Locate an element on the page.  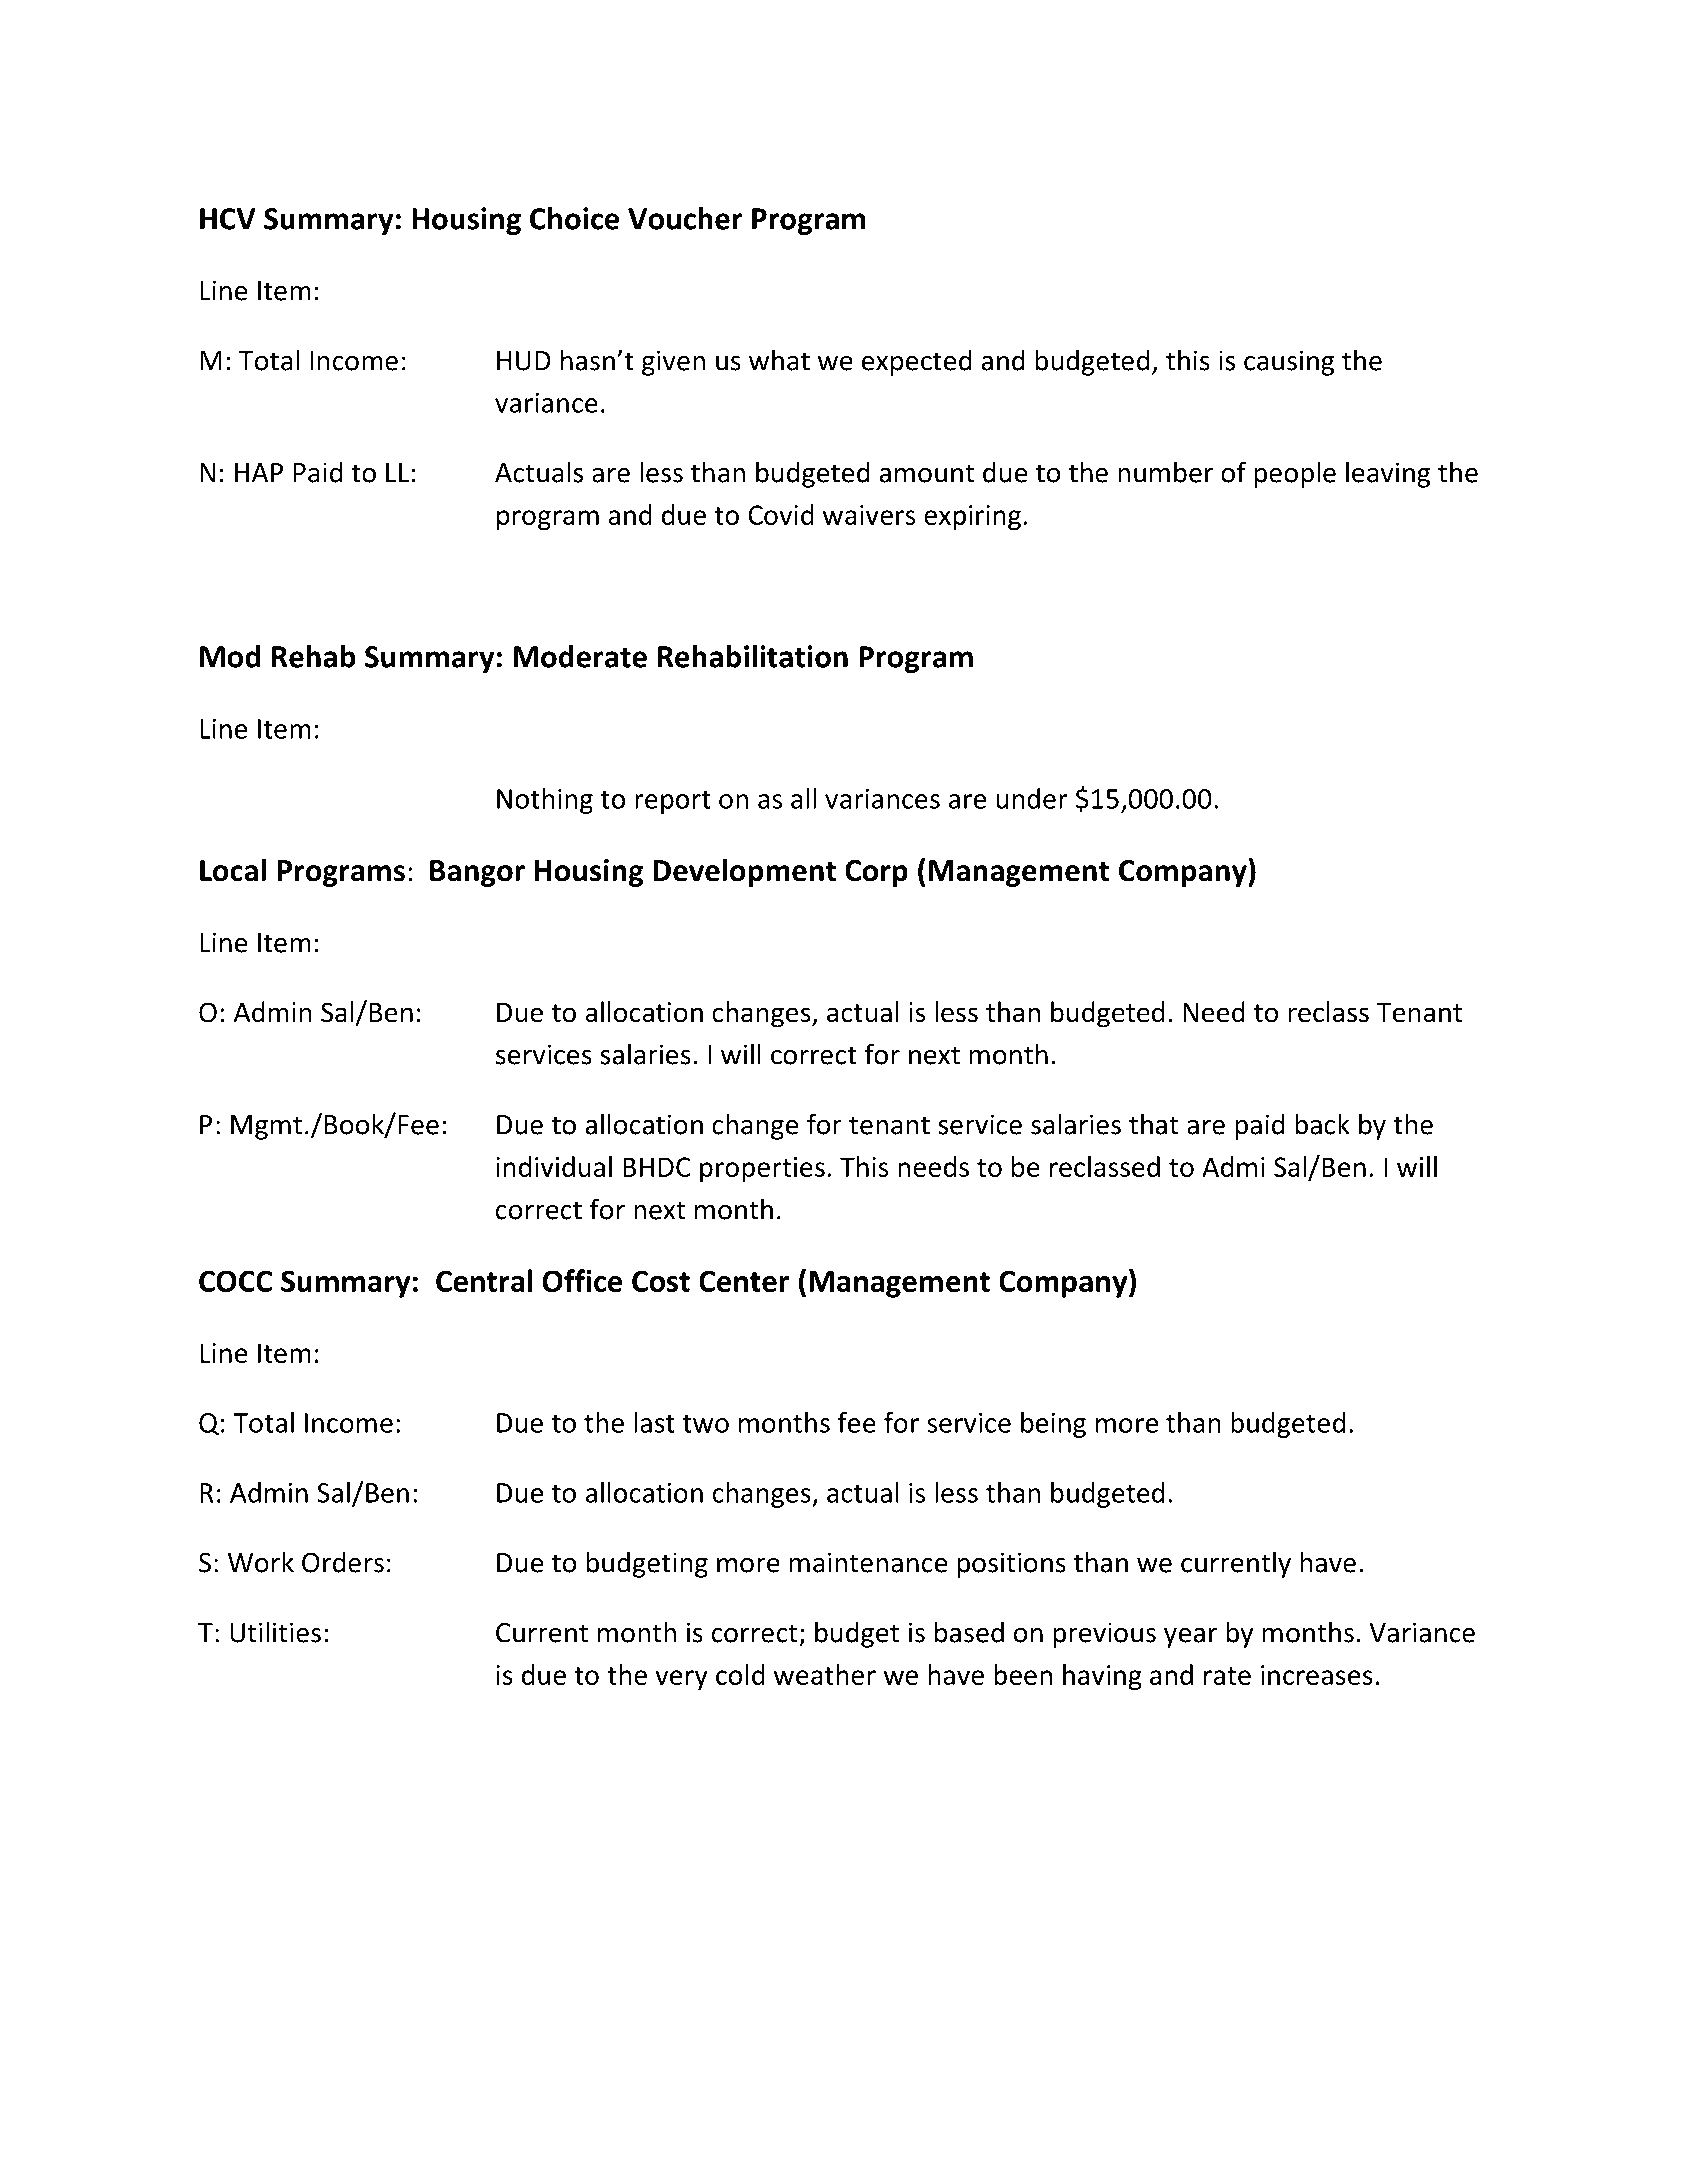
causing is located at coordinates (1289, 363).
